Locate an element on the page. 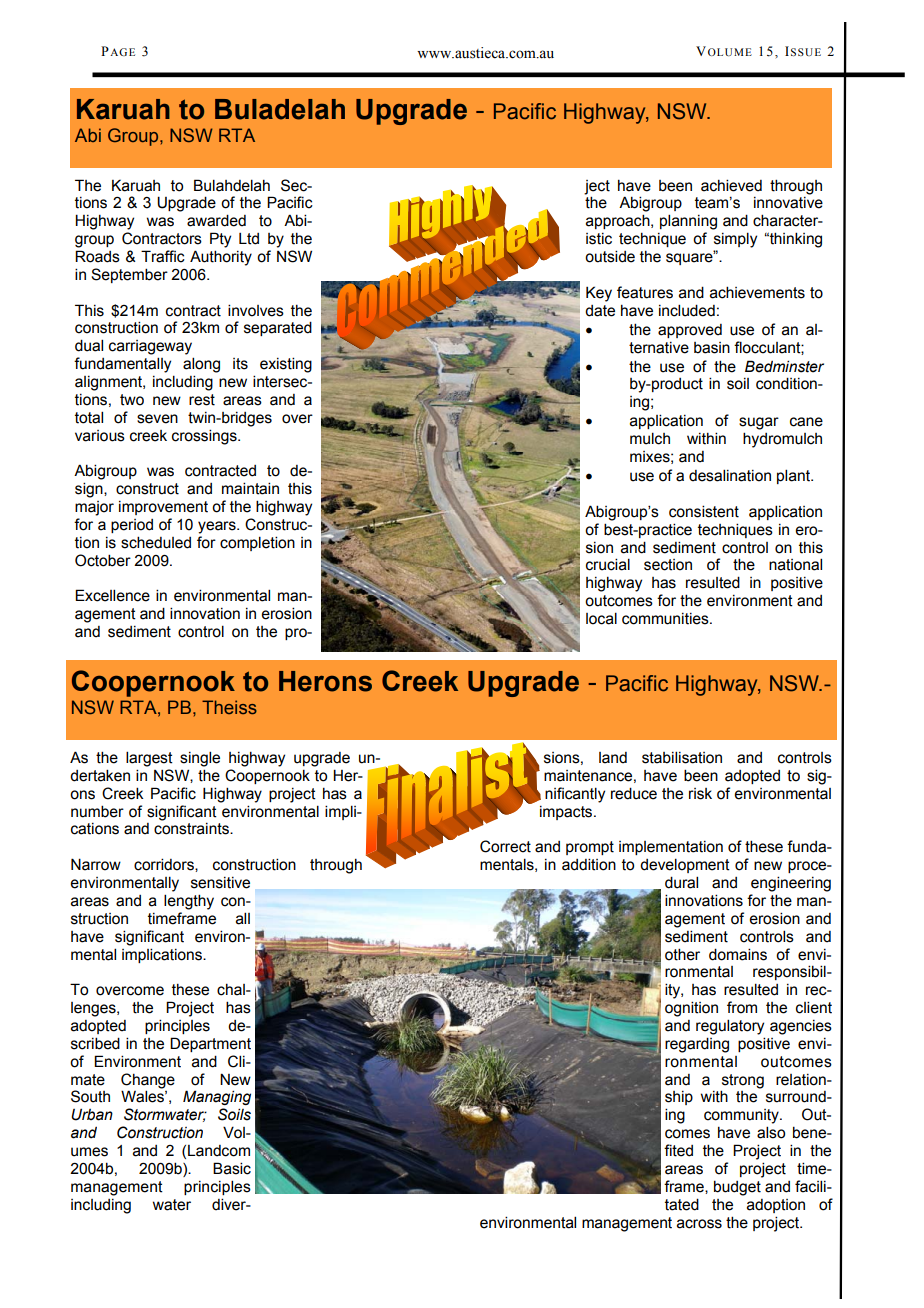 This image has width=924, height=1308. lengthy is located at coordinates (189, 902).
